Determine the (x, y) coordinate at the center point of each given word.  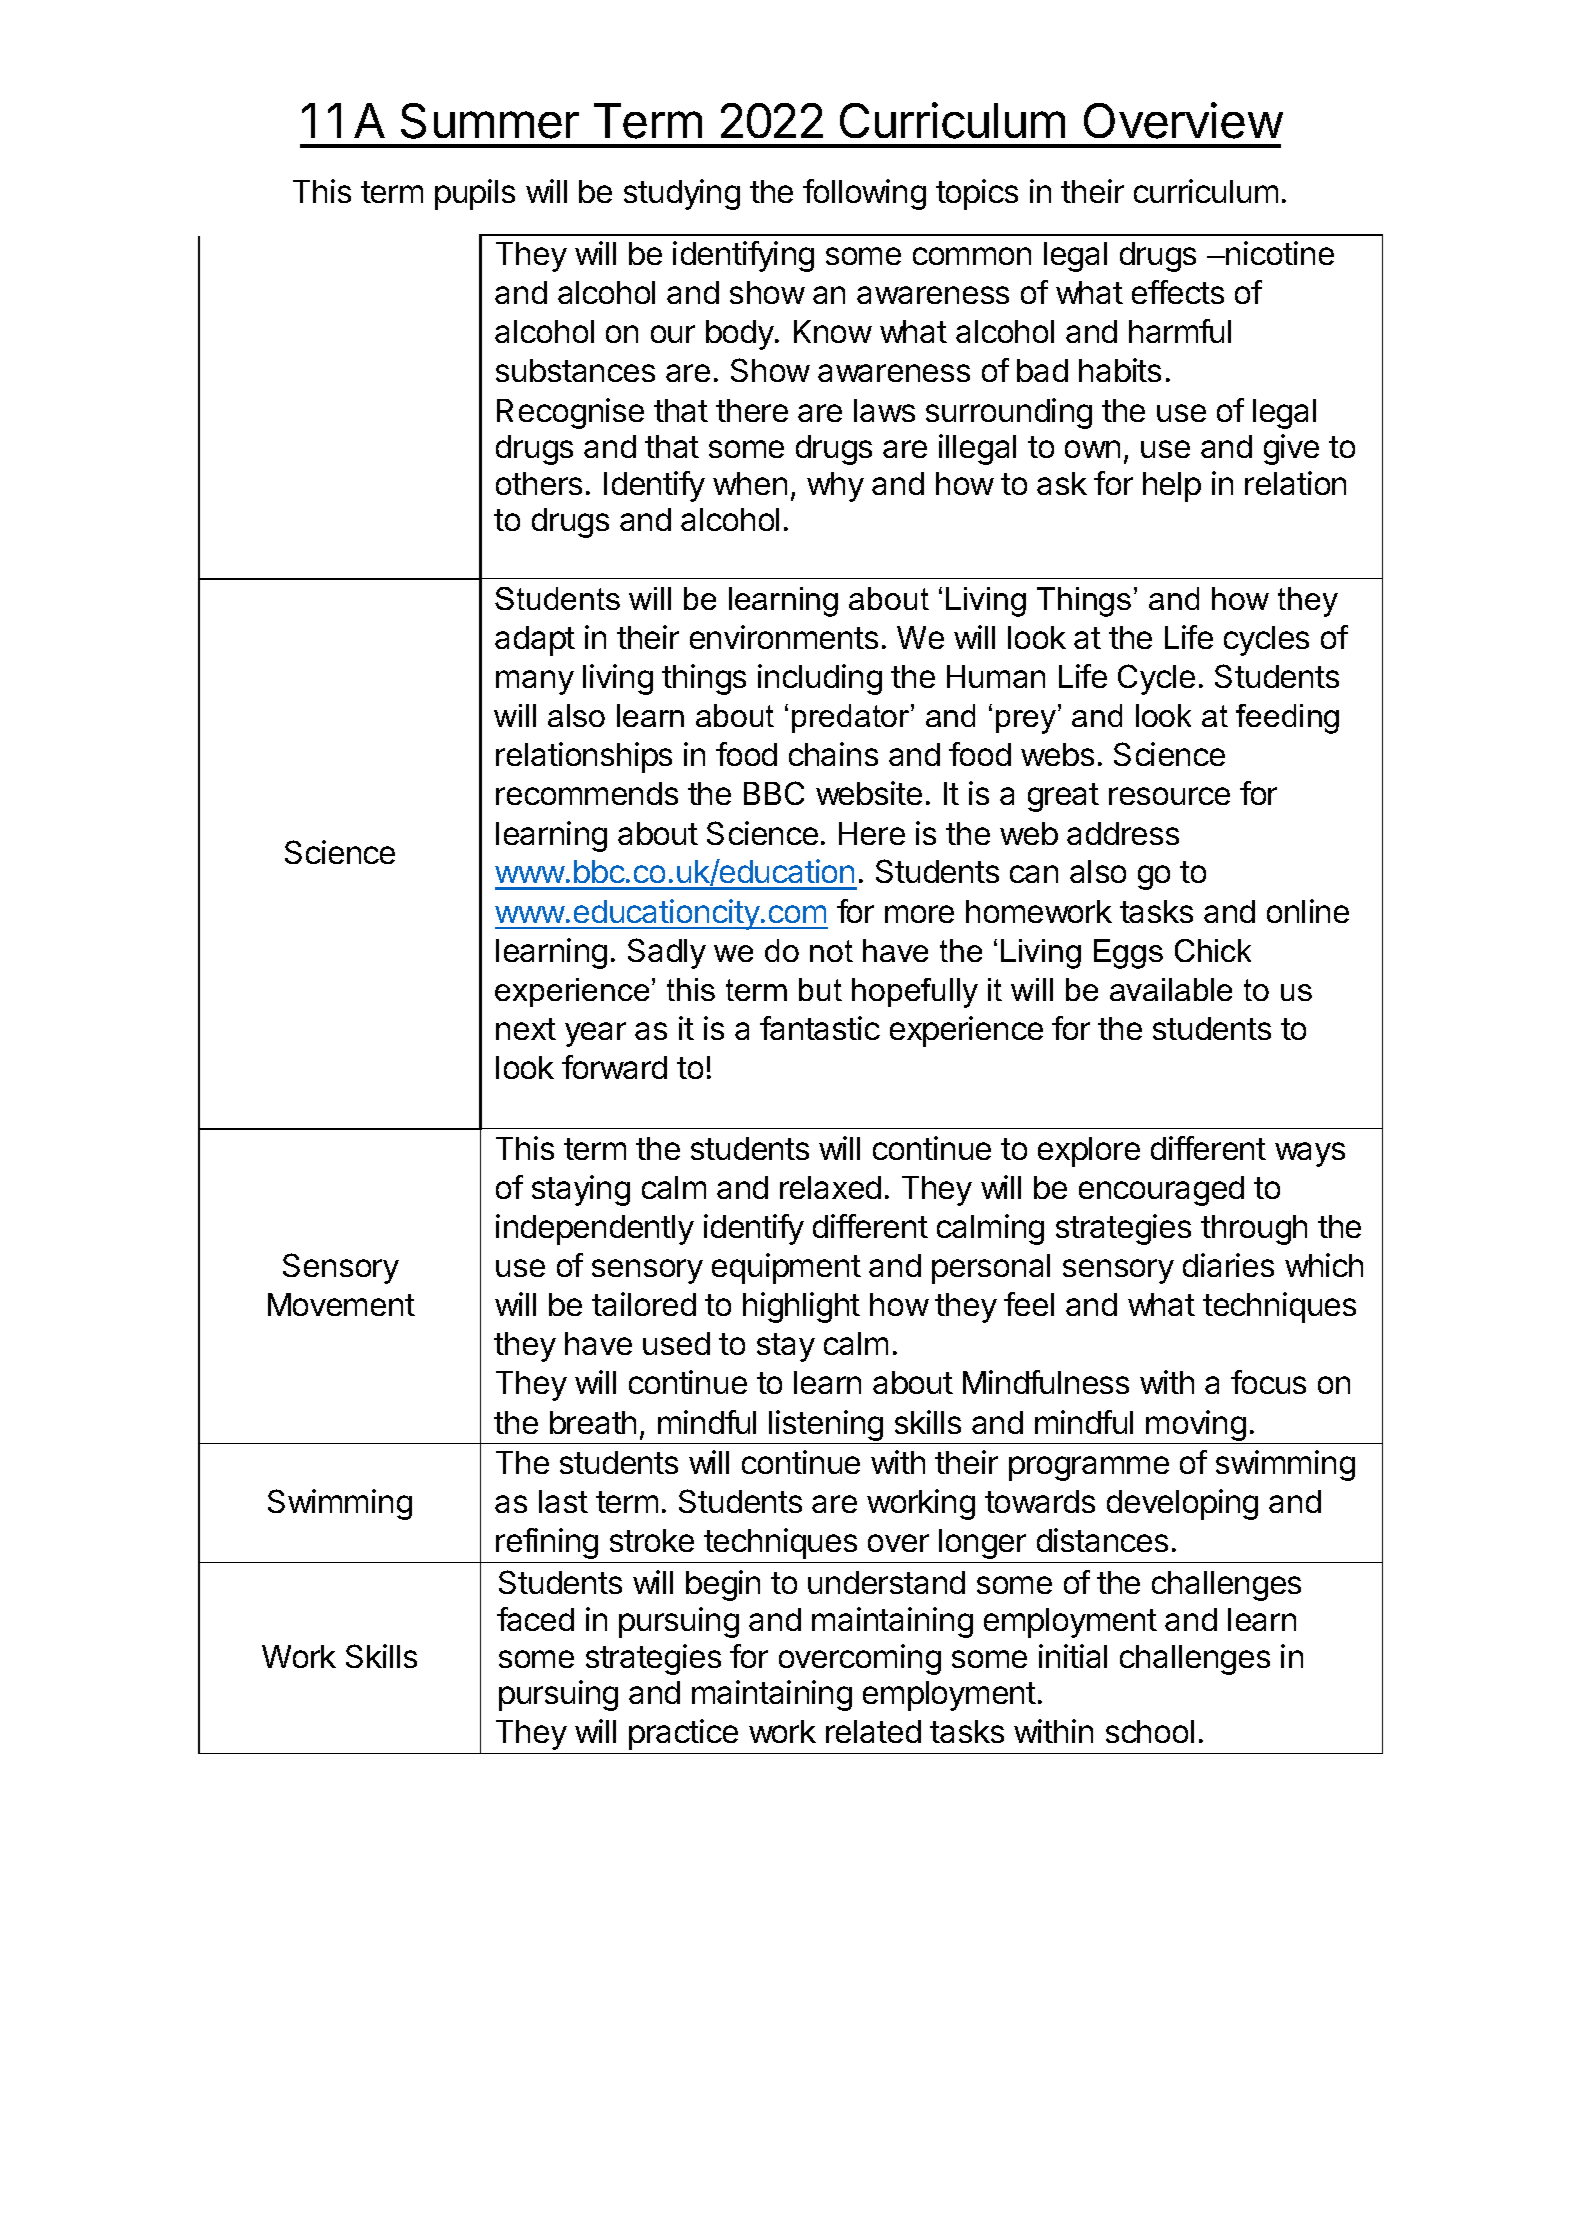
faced (535, 1619)
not (831, 951)
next (526, 1029)
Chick (1213, 950)
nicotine (1279, 253)
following (864, 194)
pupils (475, 194)
